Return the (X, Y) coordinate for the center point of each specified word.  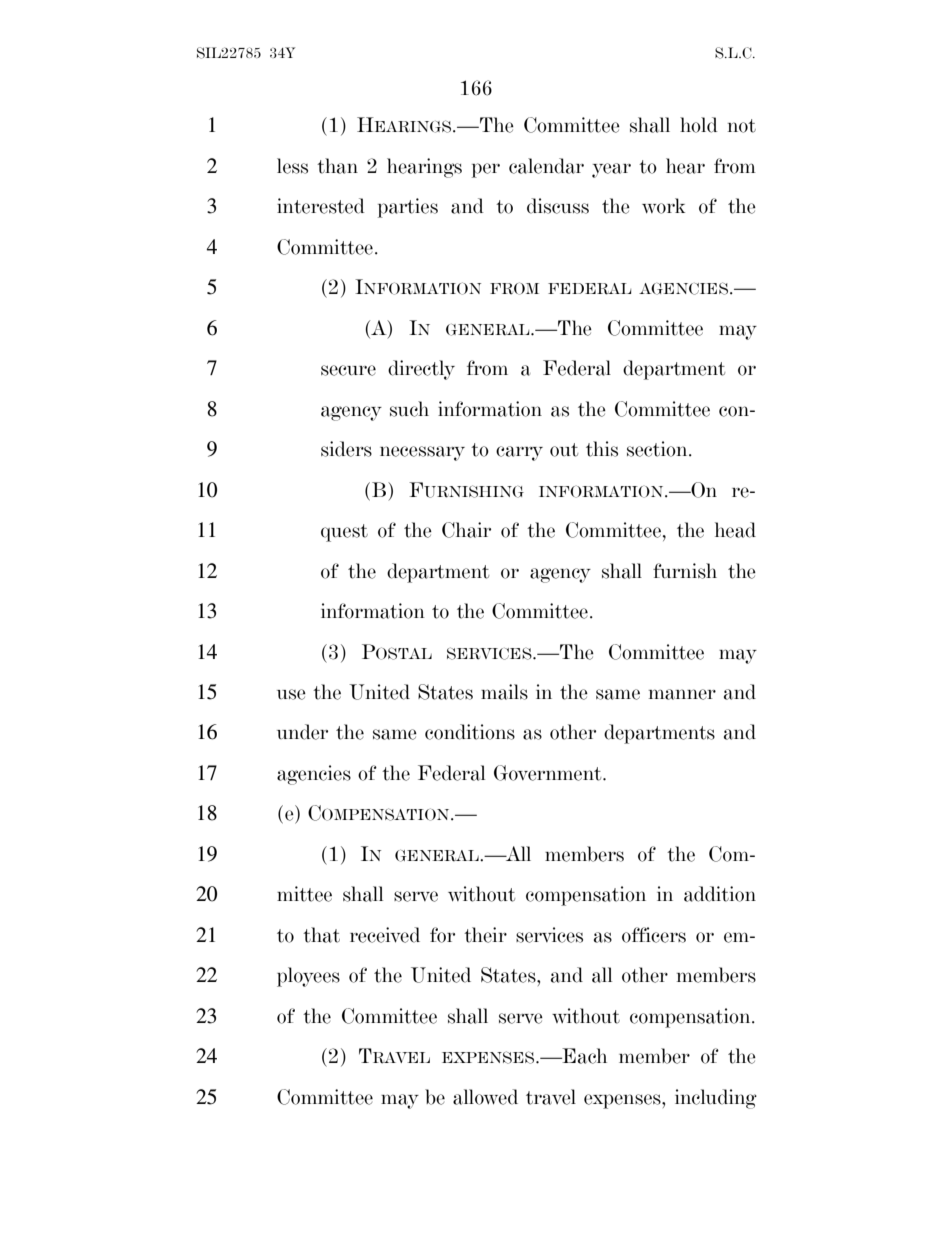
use (291, 694)
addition (720, 894)
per (486, 170)
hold (699, 125)
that (321, 935)
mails (504, 692)
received (385, 935)
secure (348, 370)
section (658, 449)
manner (682, 694)
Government (549, 773)
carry (519, 453)
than (337, 166)
